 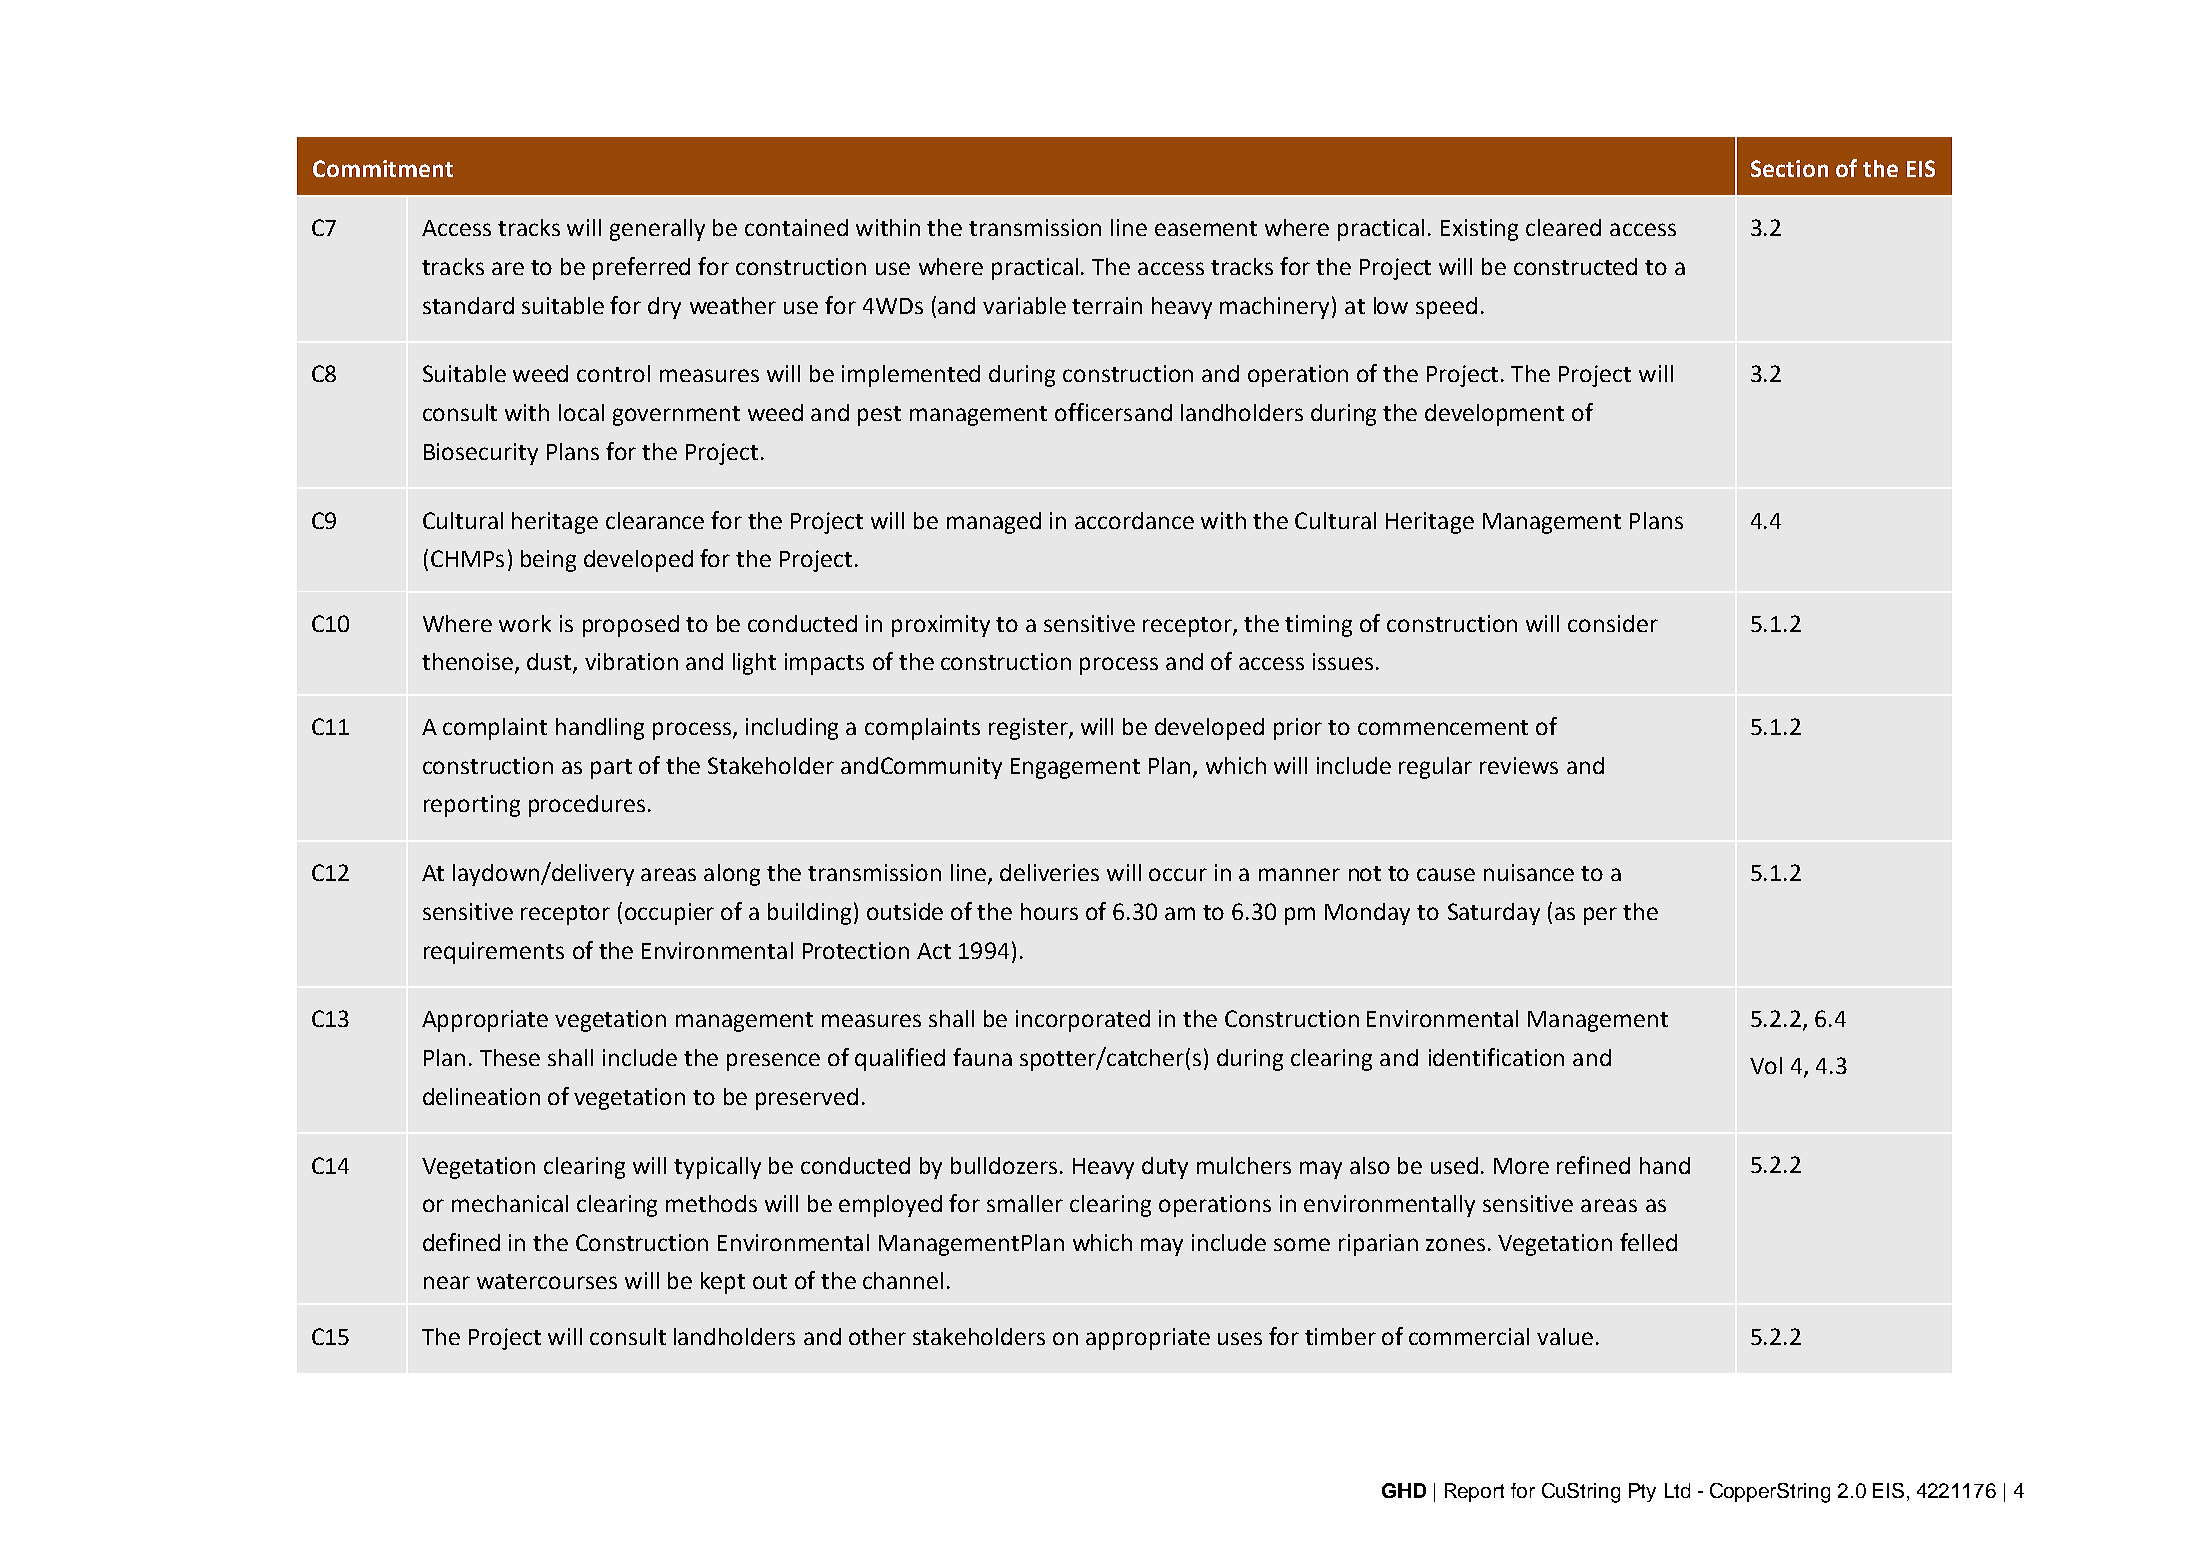 I want to click on easement, so click(x=1206, y=228).
